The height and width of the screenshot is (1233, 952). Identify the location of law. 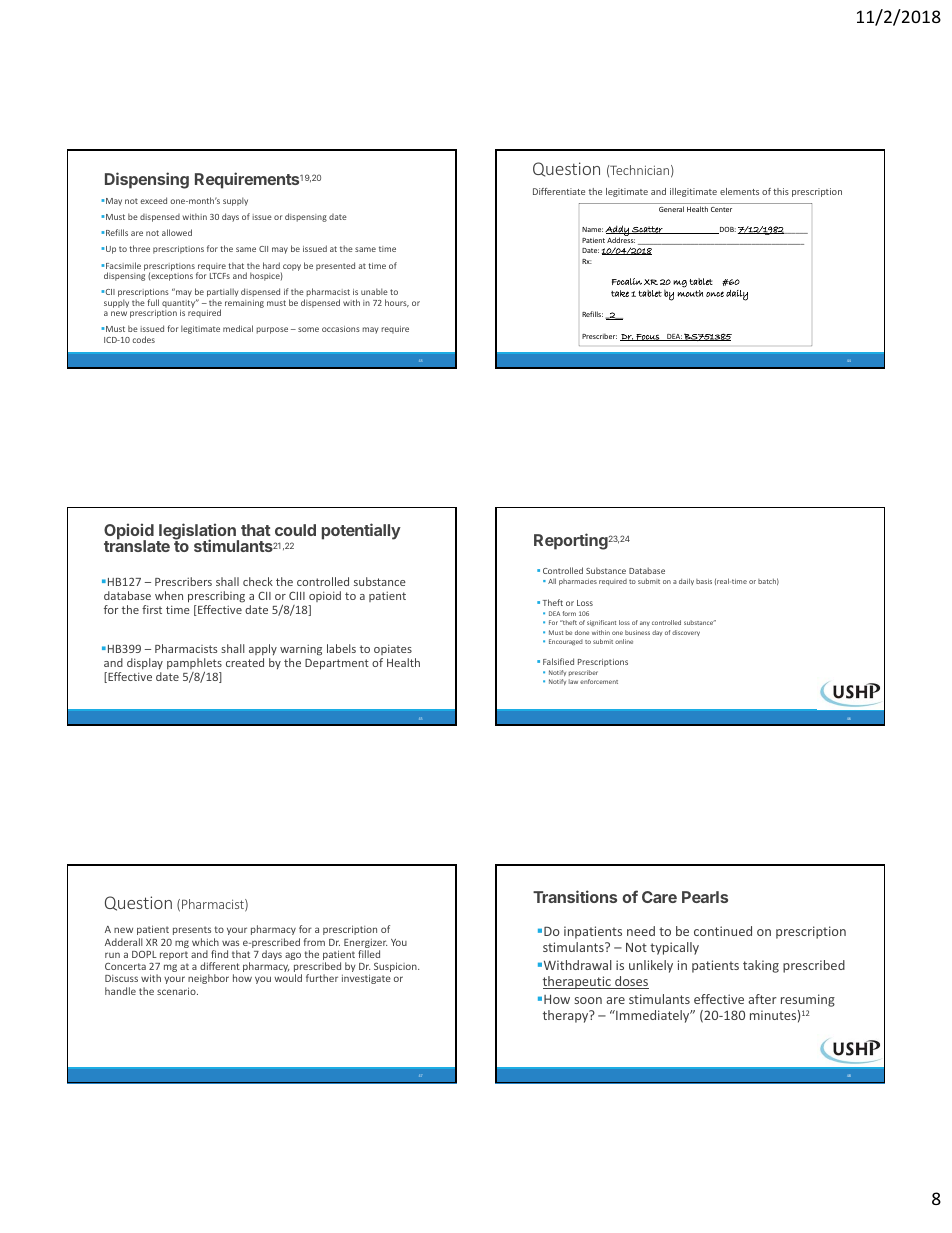
(573, 681).
